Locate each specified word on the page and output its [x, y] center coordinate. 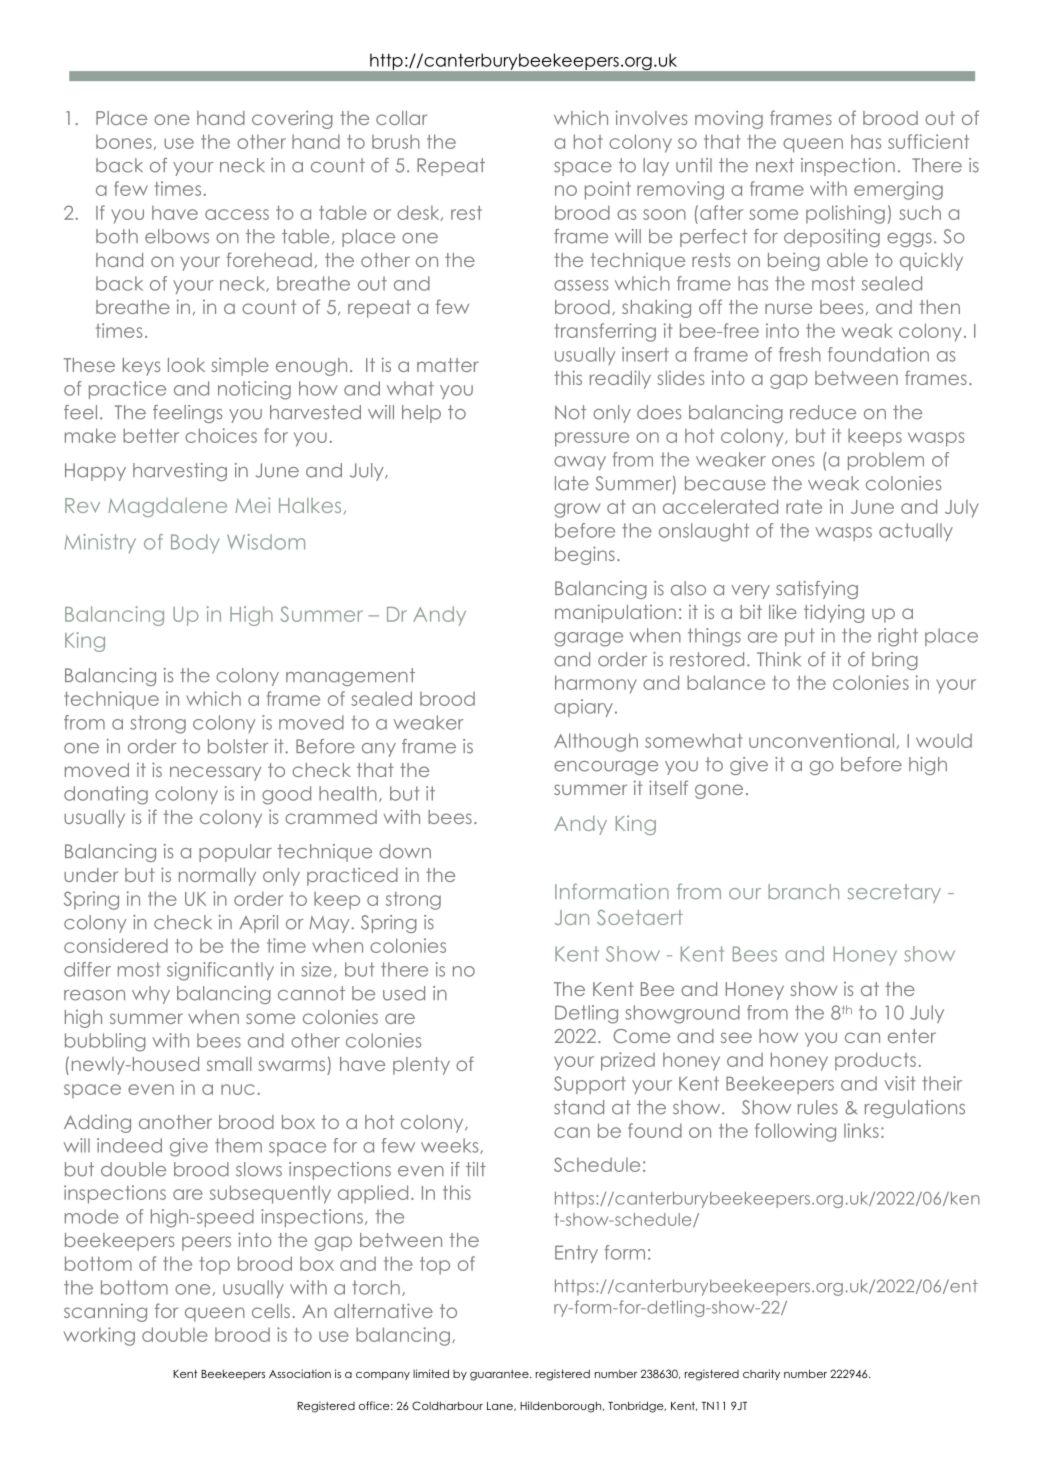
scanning [105, 1313]
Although [596, 742]
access [237, 214]
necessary [215, 773]
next [775, 165]
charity [761, 1374]
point [608, 190]
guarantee [500, 1375]
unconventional [821, 740]
